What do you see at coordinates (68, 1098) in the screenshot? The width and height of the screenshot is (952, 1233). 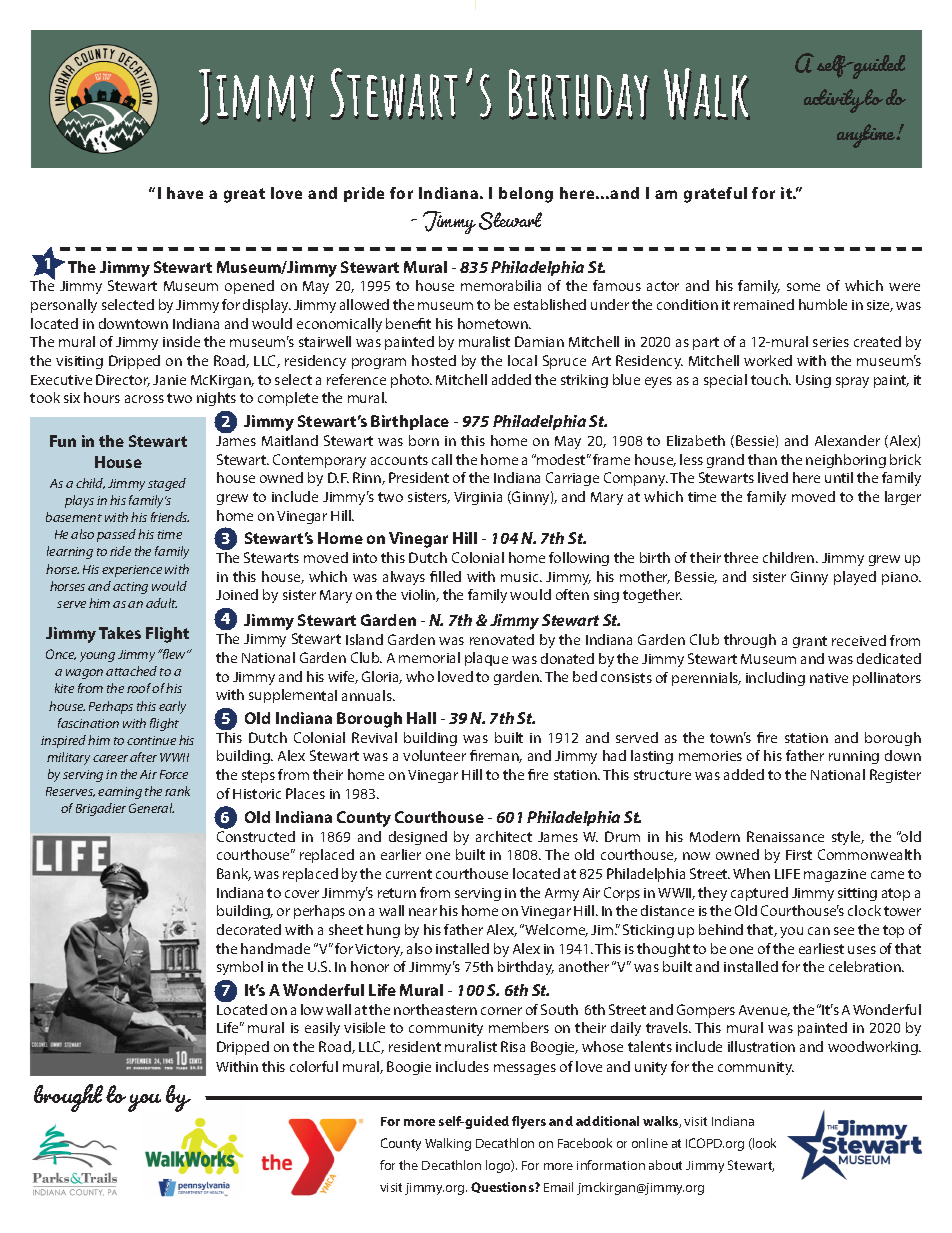 I see `brought` at bounding box center [68, 1098].
